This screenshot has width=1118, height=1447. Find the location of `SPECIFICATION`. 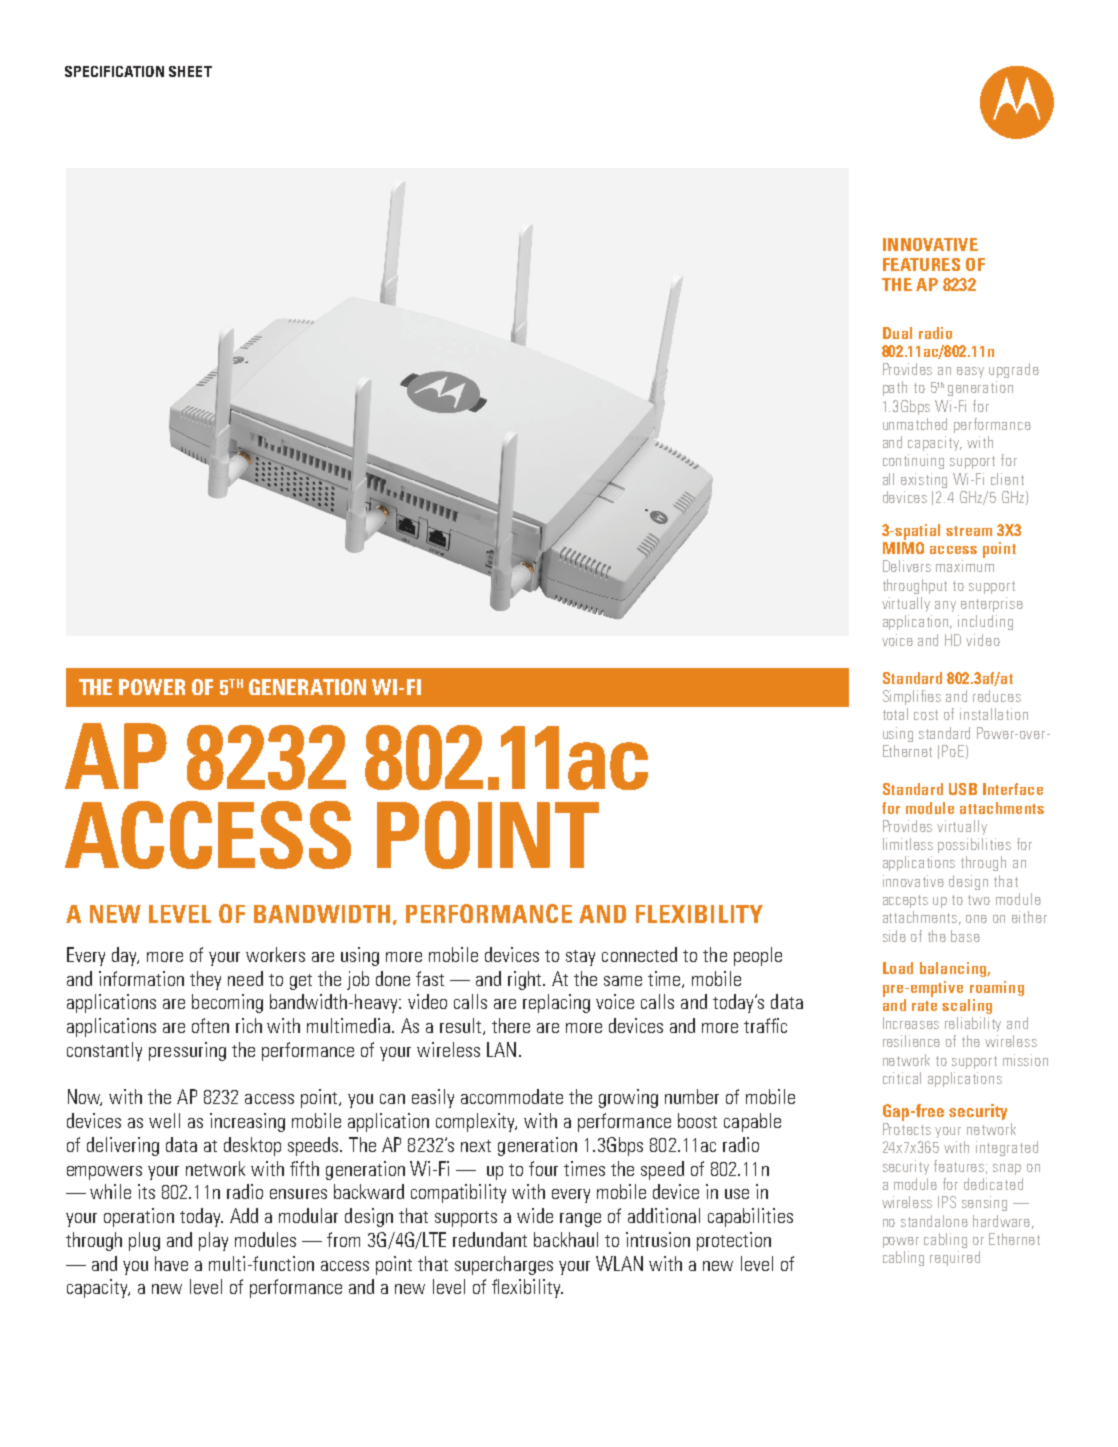

SPECIFICATION is located at coordinates (114, 71).
